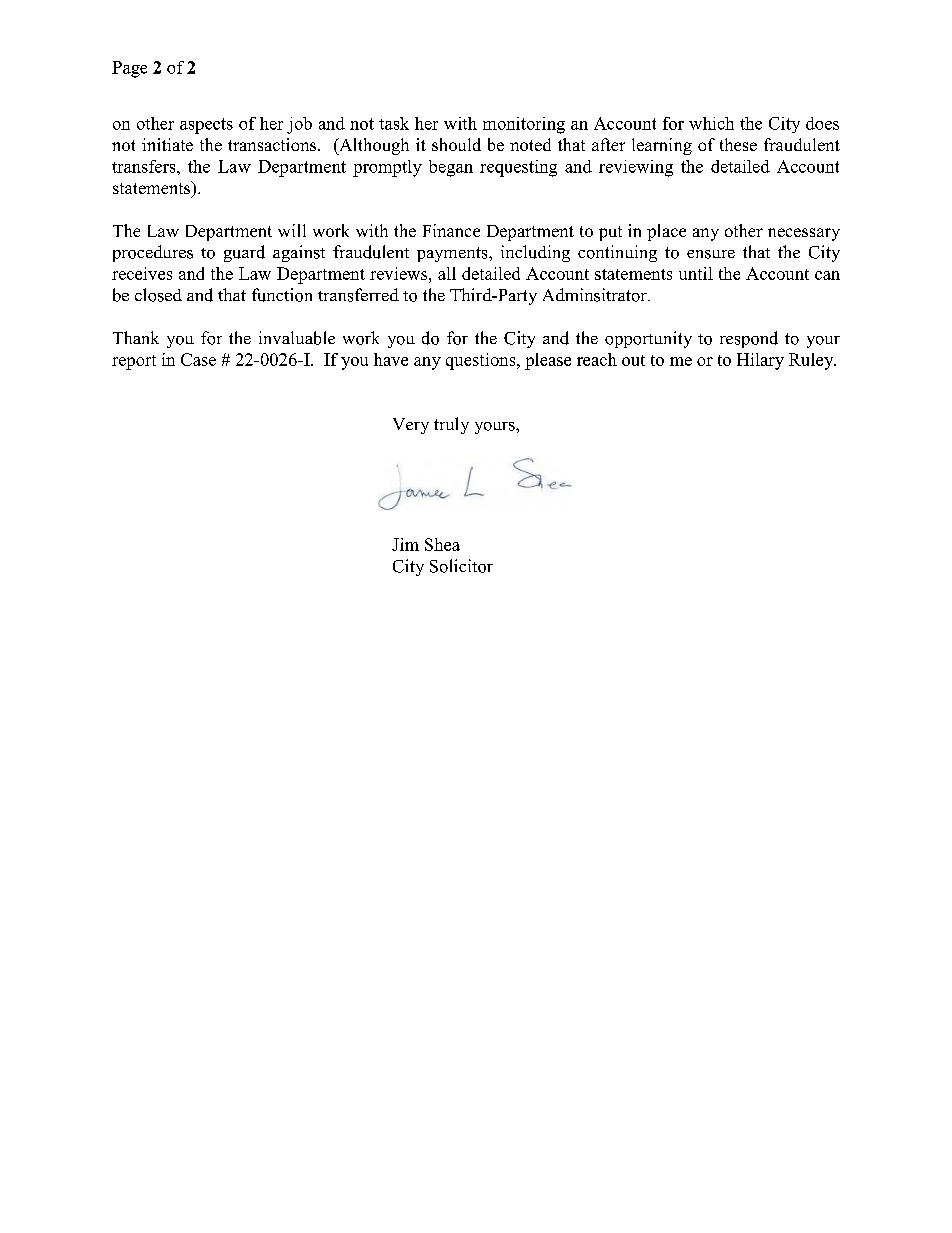  Describe the element at coordinates (749, 339) in the image. I see `respond` at that location.
